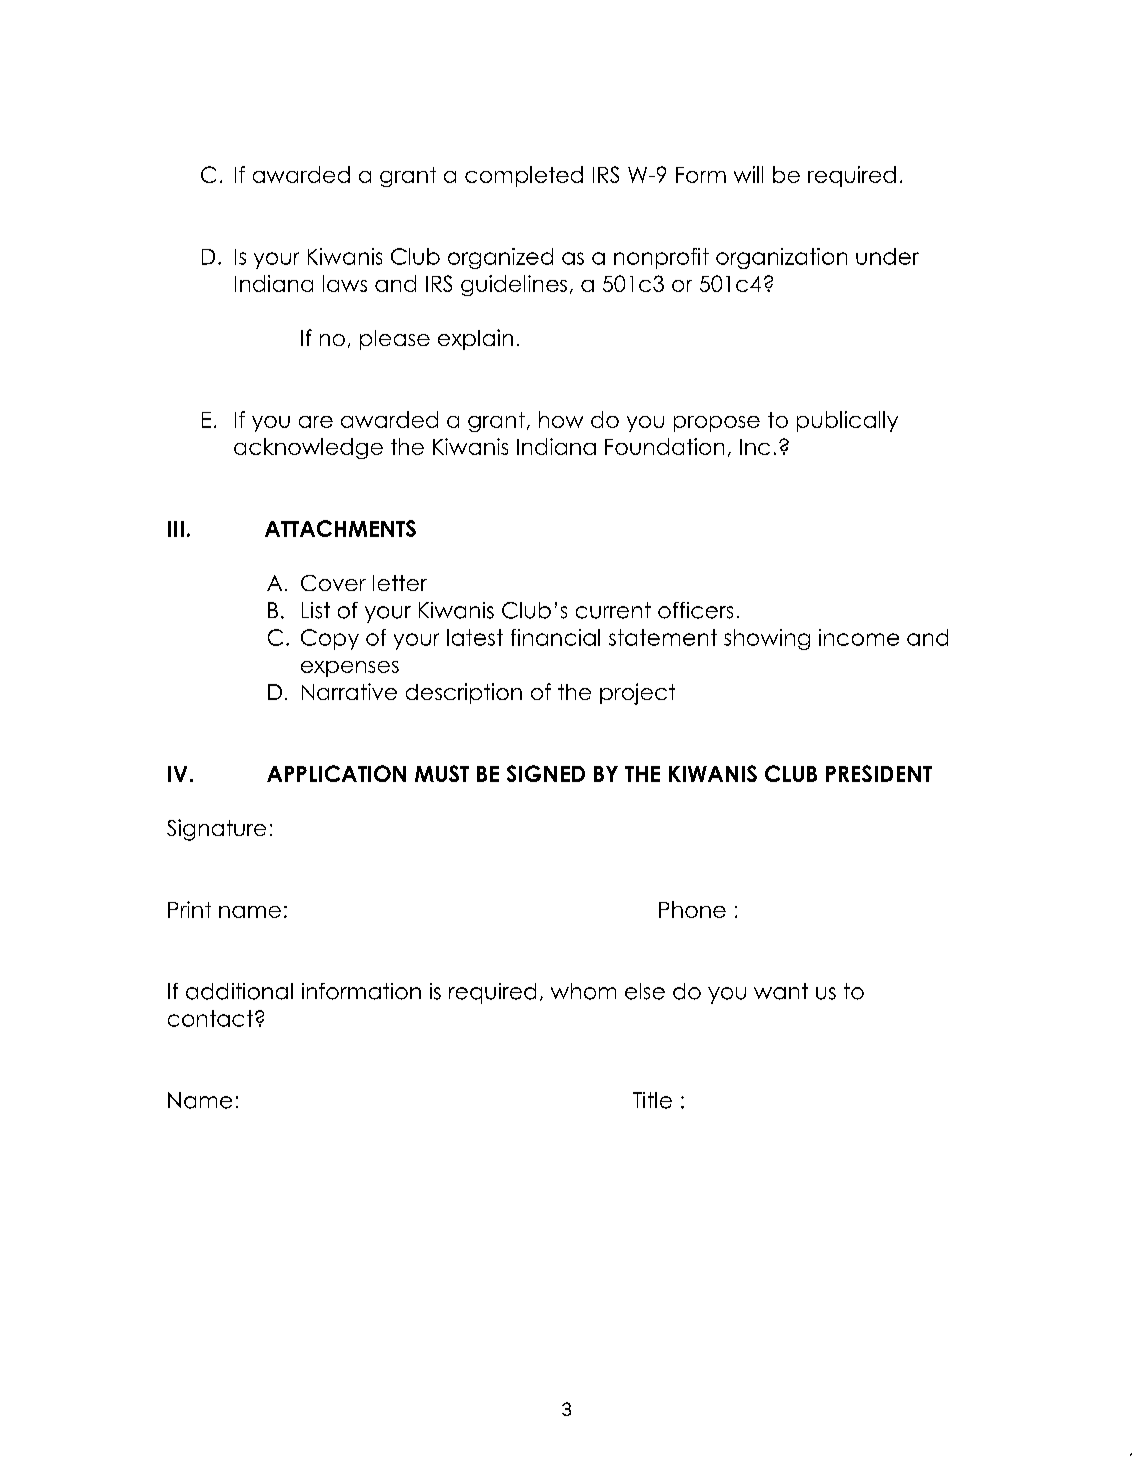 The width and height of the document is (1132, 1465). I want to click on Phone, so click(692, 909).
